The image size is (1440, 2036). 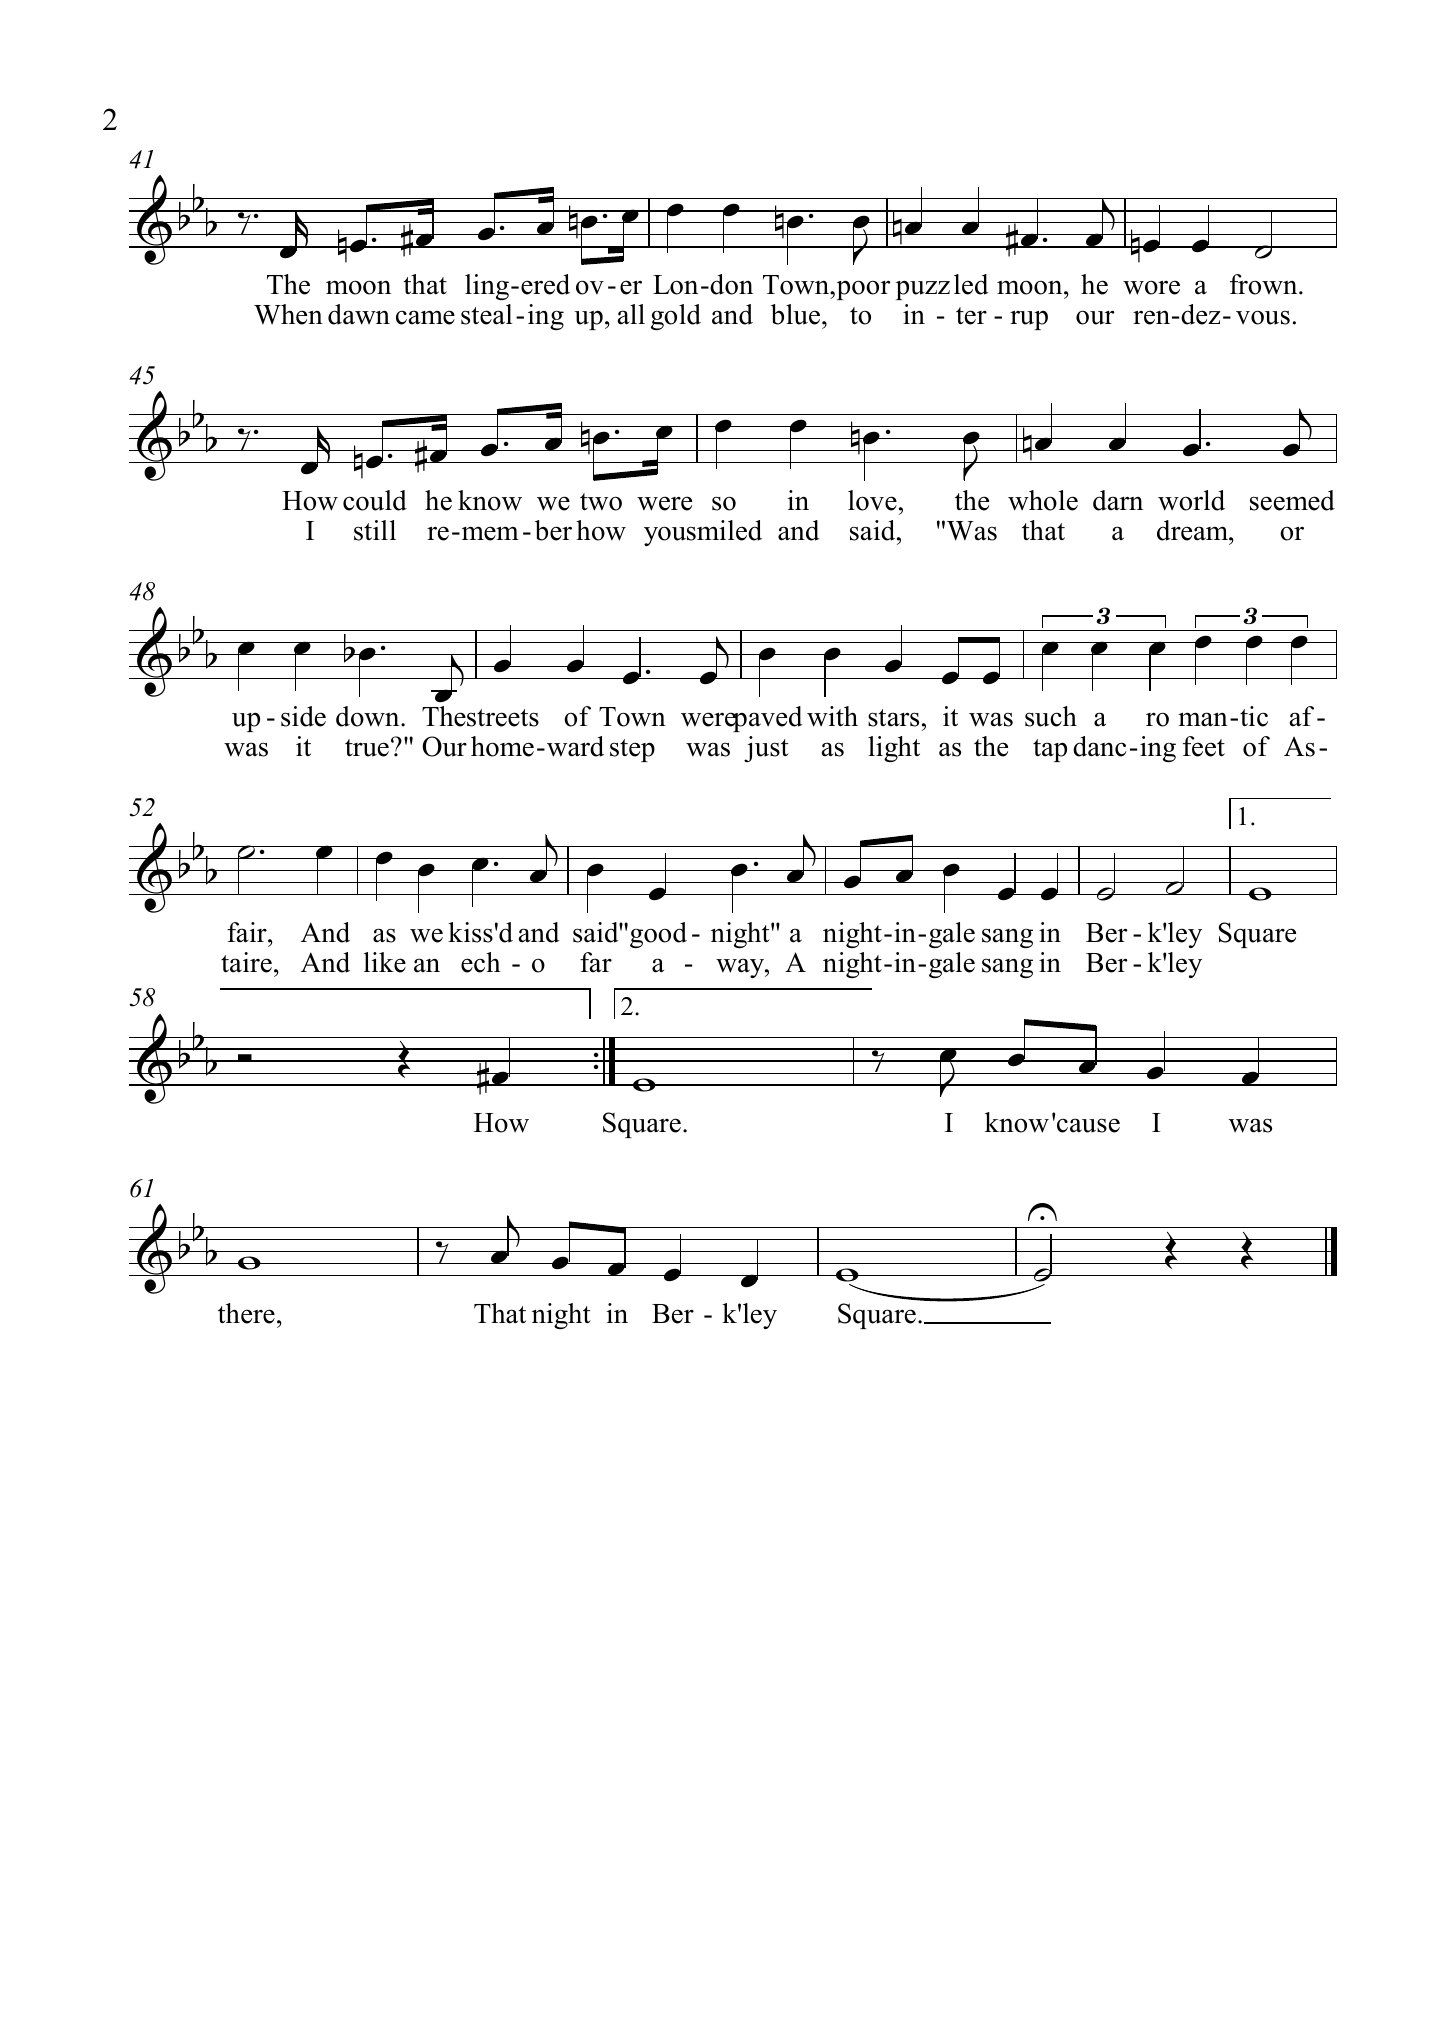 I want to click on cause, so click(x=1088, y=1125).
